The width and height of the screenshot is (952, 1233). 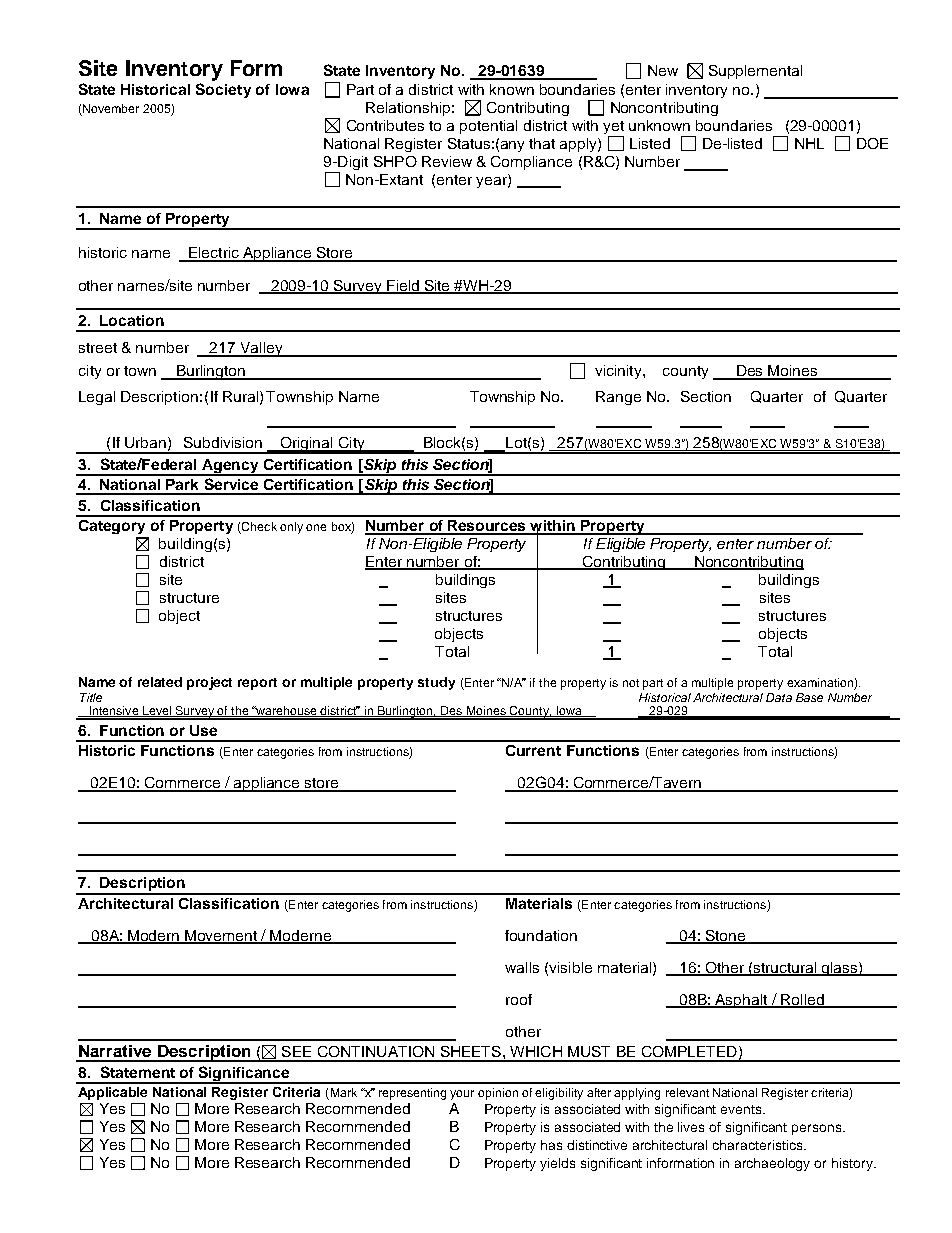 What do you see at coordinates (221, 936) in the screenshot?
I see `Movement` at bounding box center [221, 936].
